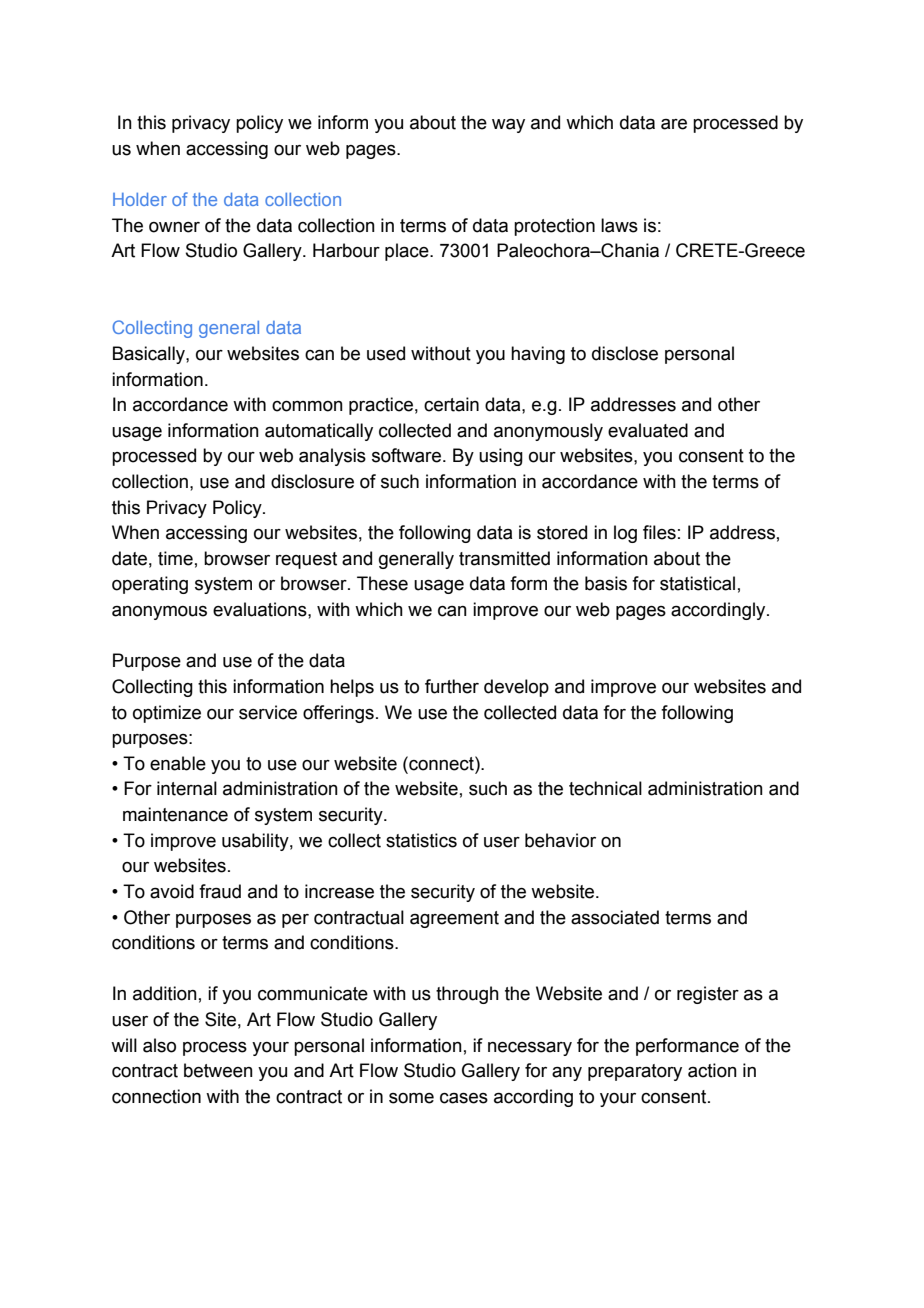 The width and height of the screenshot is (924, 1308). What do you see at coordinates (625, 353) in the screenshot?
I see `disclose` at bounding box center [625, 353].
